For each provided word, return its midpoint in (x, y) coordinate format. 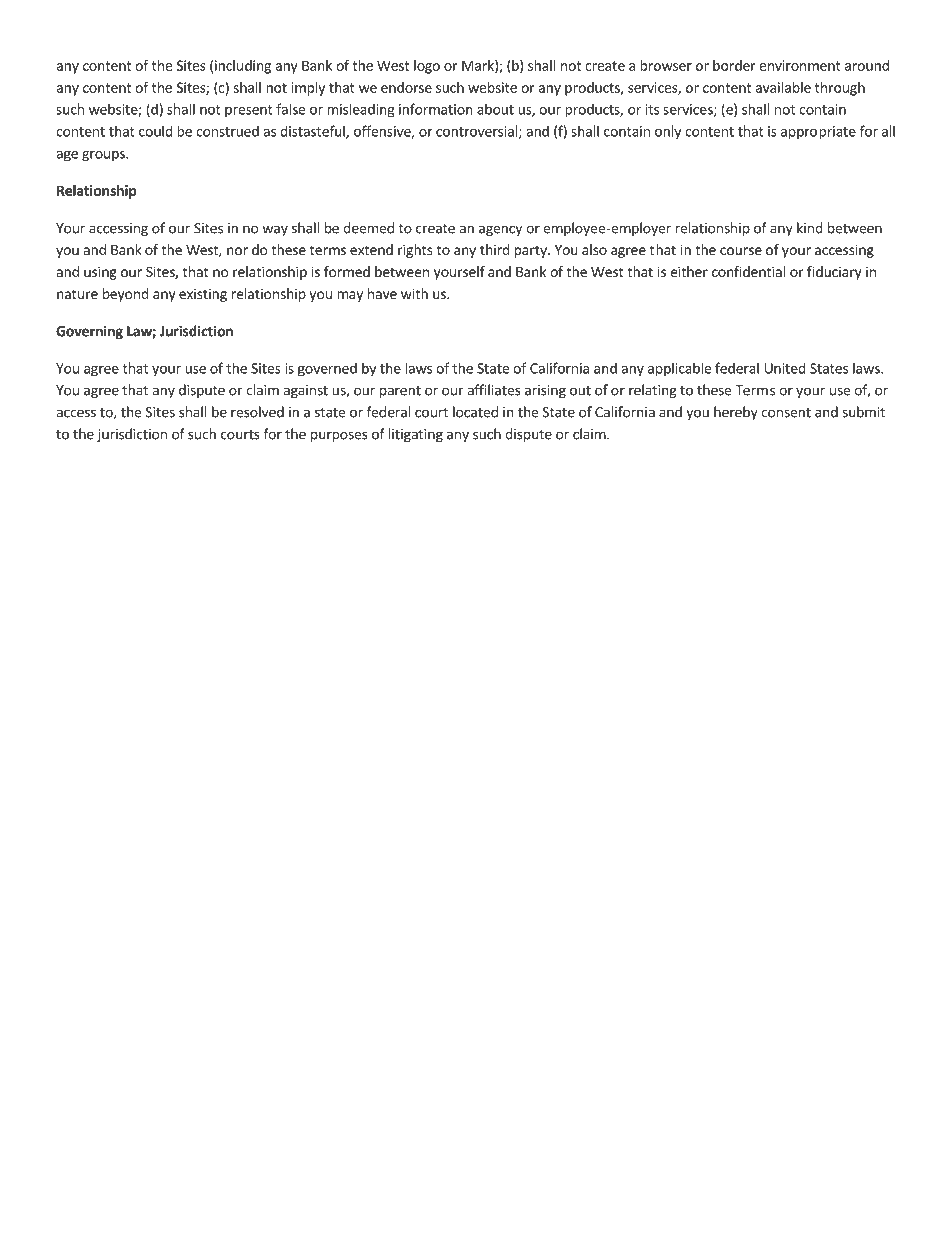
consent (786, 413)
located (475, 412)
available (783, 87)
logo (427, 67)
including (243, 67)
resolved (257, 412)
